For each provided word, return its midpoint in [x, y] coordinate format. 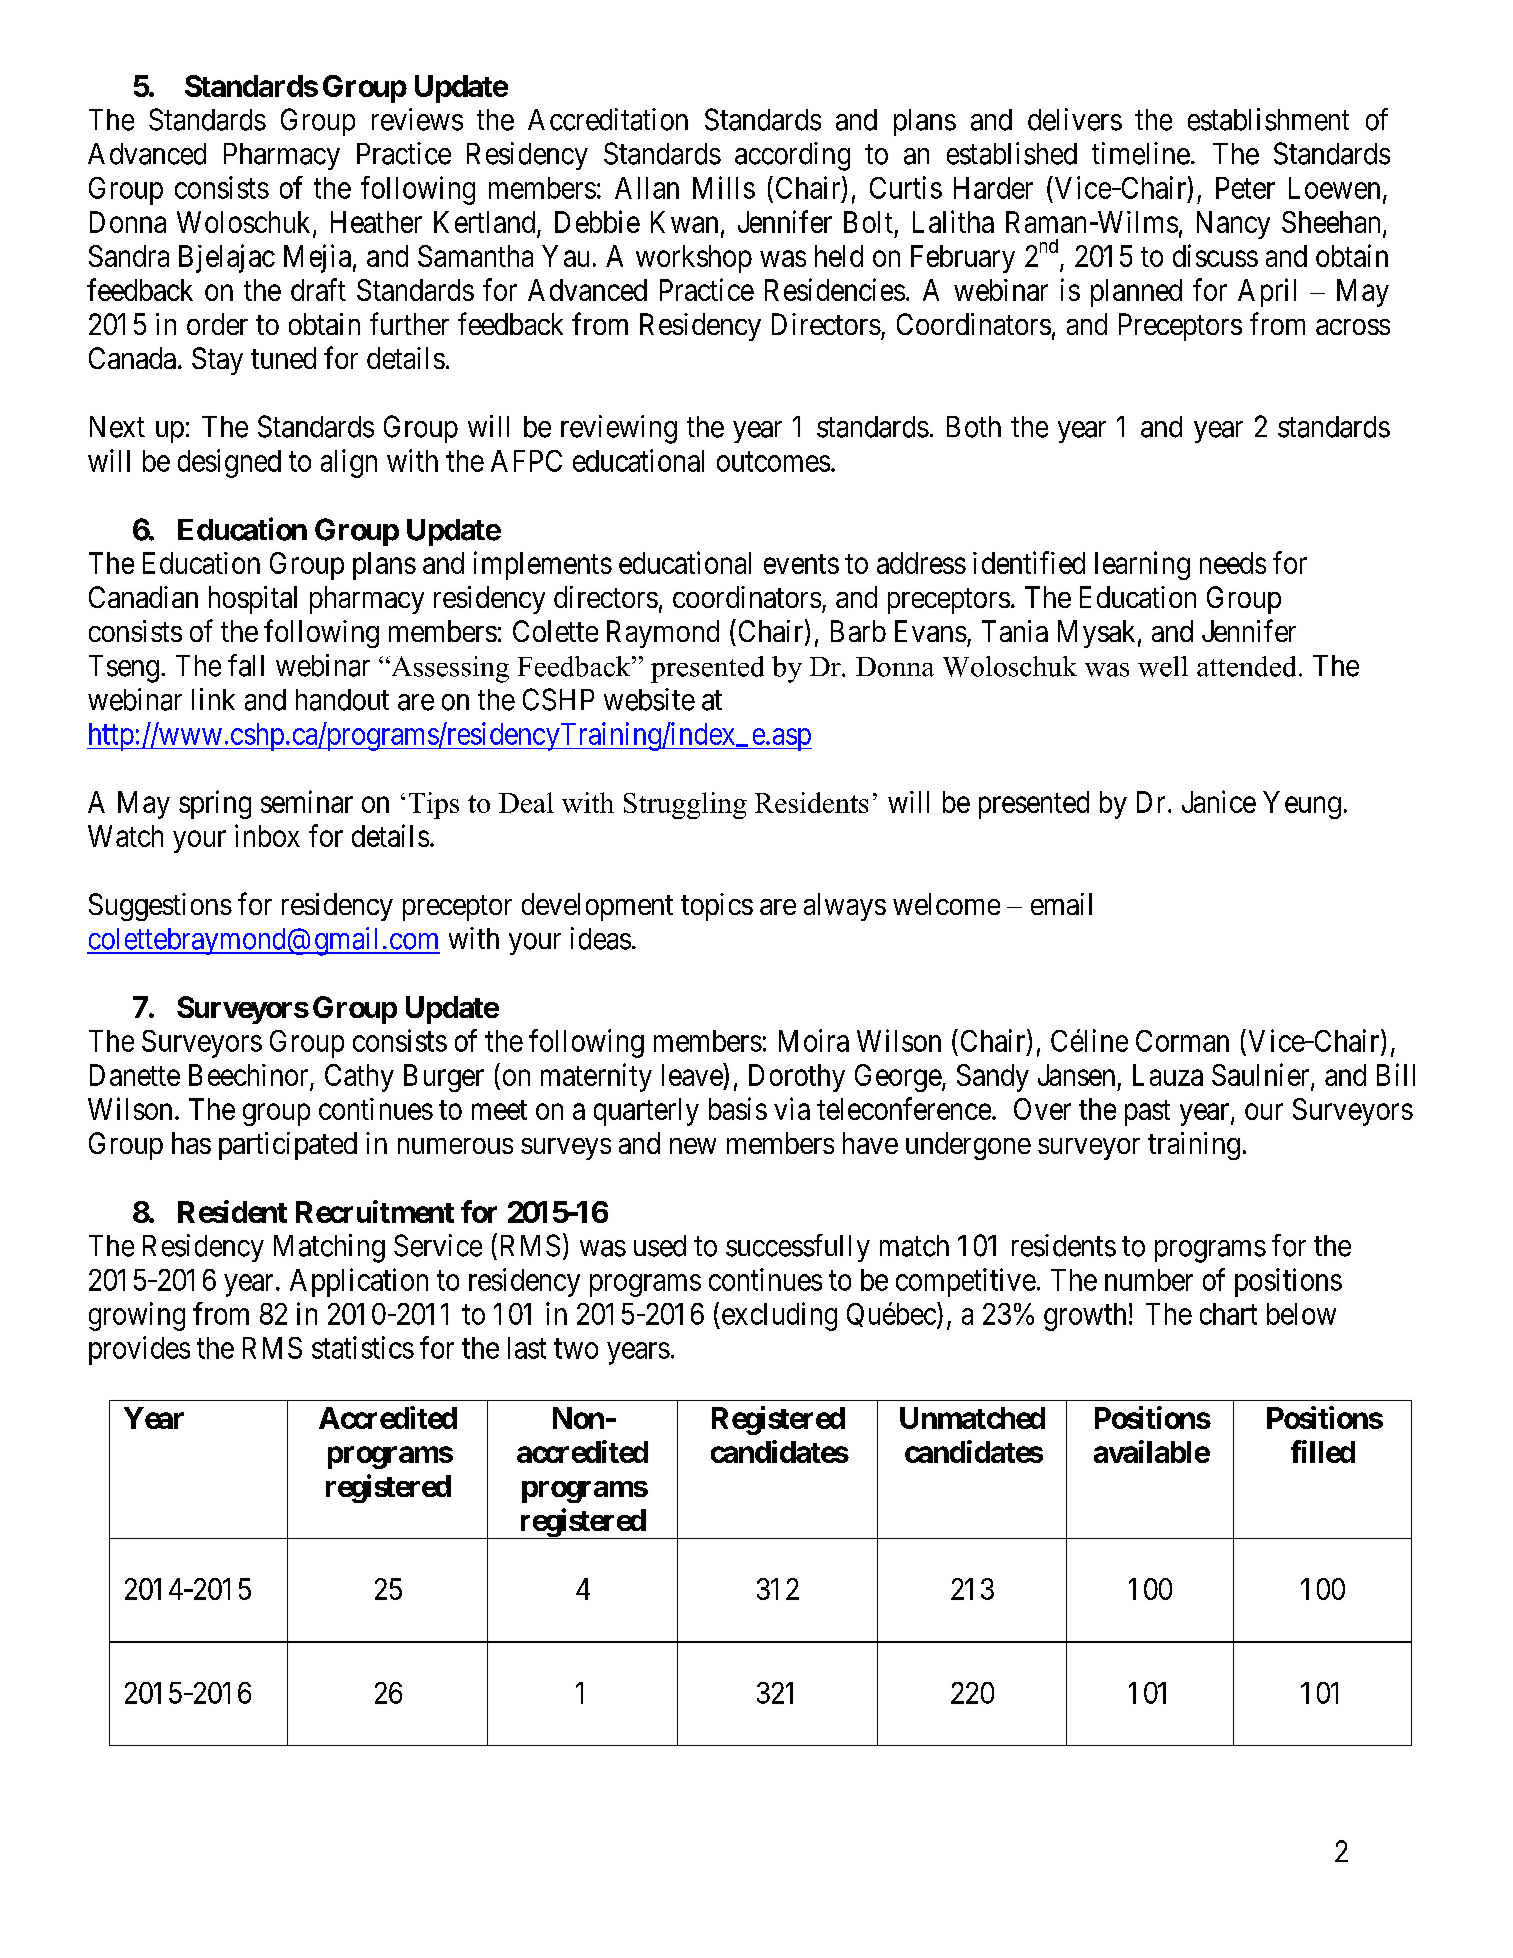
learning [1142, 565]
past [1147, 1113]
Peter [1245, 188]
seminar [307, 801]
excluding [778, 1316]
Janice [1219, 801]
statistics [363, 1347]
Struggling [685, 805]
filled [1323, 1451]
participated [288, 1146]
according [792, 156]
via [792, 1108]
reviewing [619, 429]
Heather [376, 222]
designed [229, 463]
